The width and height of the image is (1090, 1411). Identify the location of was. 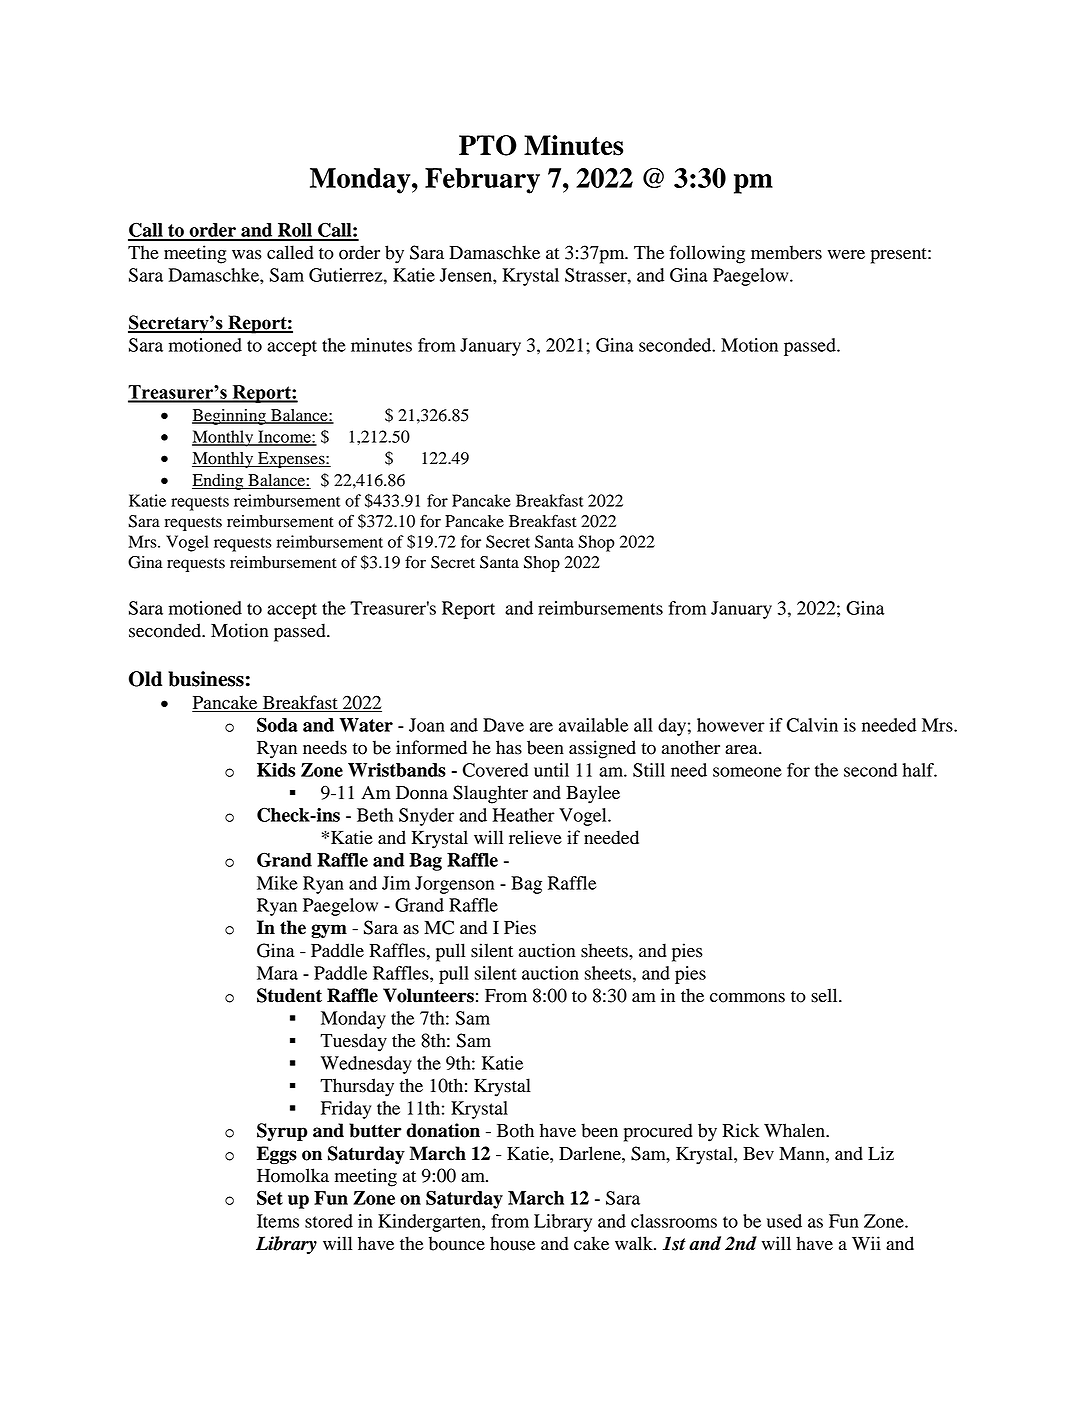
(247, 255).
